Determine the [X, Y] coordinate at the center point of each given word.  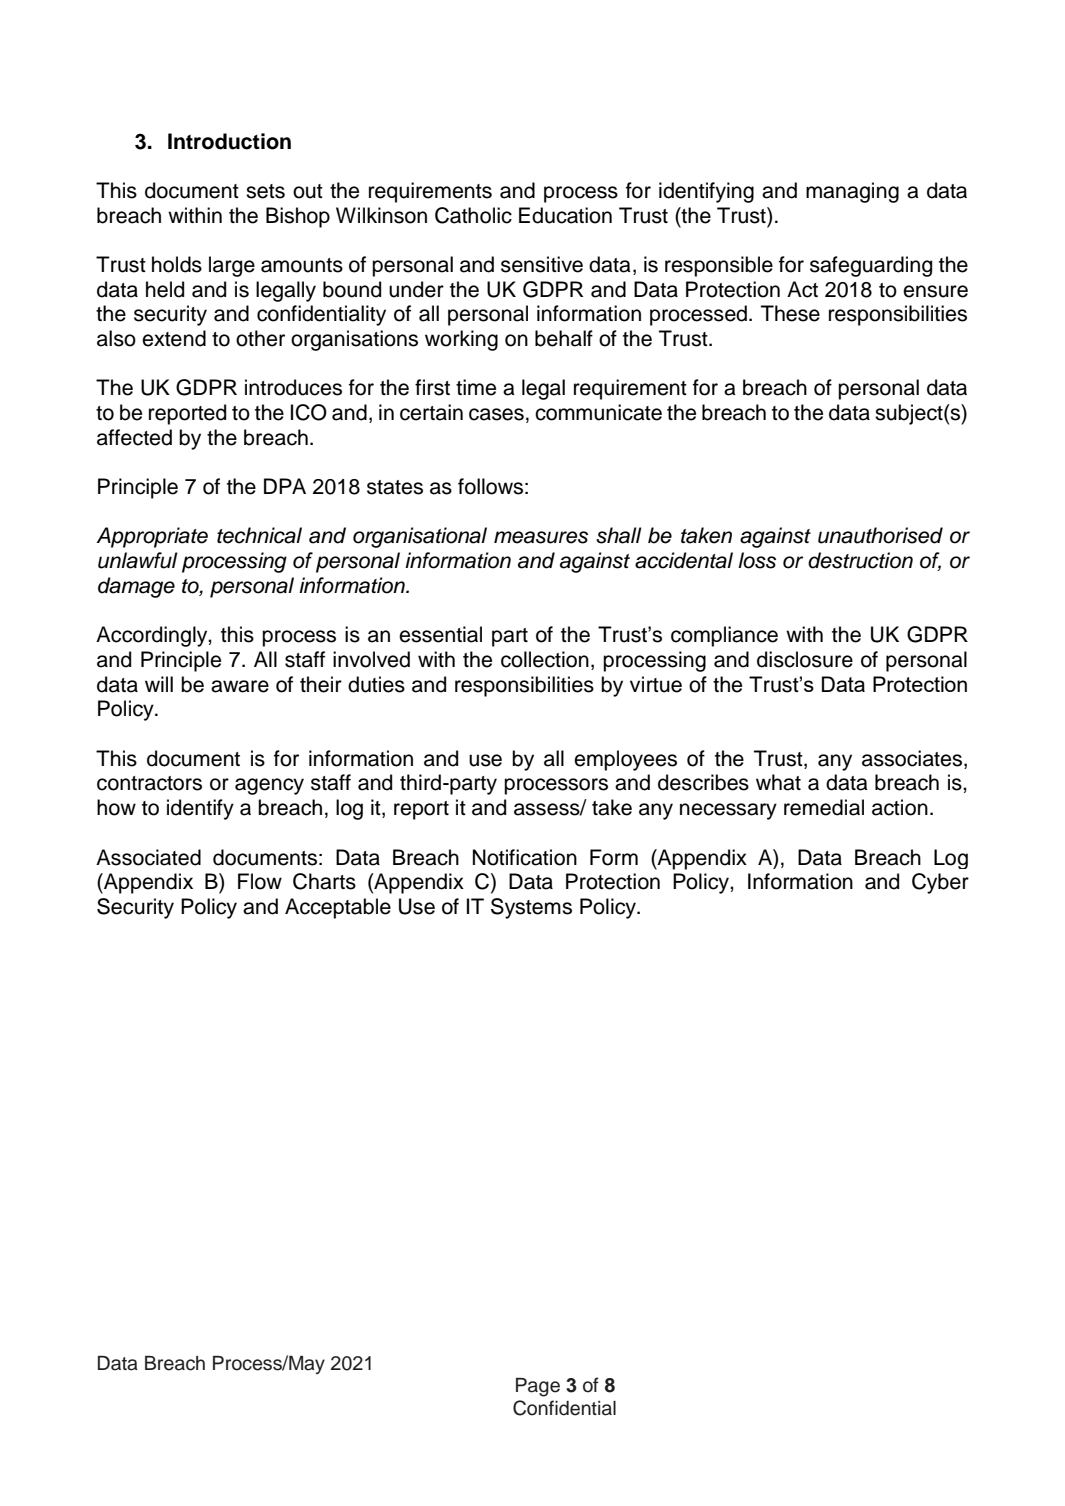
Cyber [940, 883]
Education [565, 215]
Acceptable [338, 908]
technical [259, 535]
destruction [860, 560]
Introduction [229, 141]
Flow [260, 881]
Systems [531, 908]
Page [538, 1387]
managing [852, 192]
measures [541, 537]
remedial [824, 807]
